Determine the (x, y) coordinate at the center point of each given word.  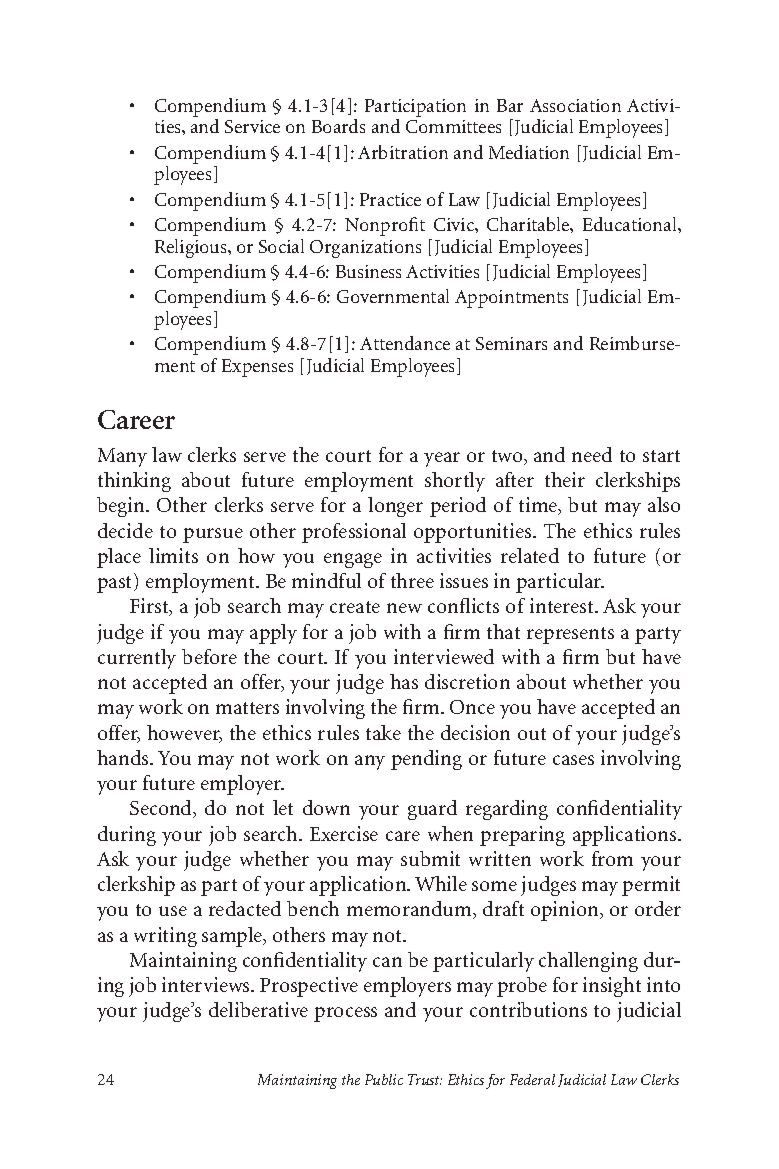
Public (384, 1079)
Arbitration (403, 152)
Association (575, 105)
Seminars (511, 343)
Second (162, 809)
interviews (207, 984)
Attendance (405, 343)
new (404, 608)
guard (432, 810)
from (612, 858)
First (150, 607)
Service (252, 126)
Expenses (257, 368)
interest (563, 605)
